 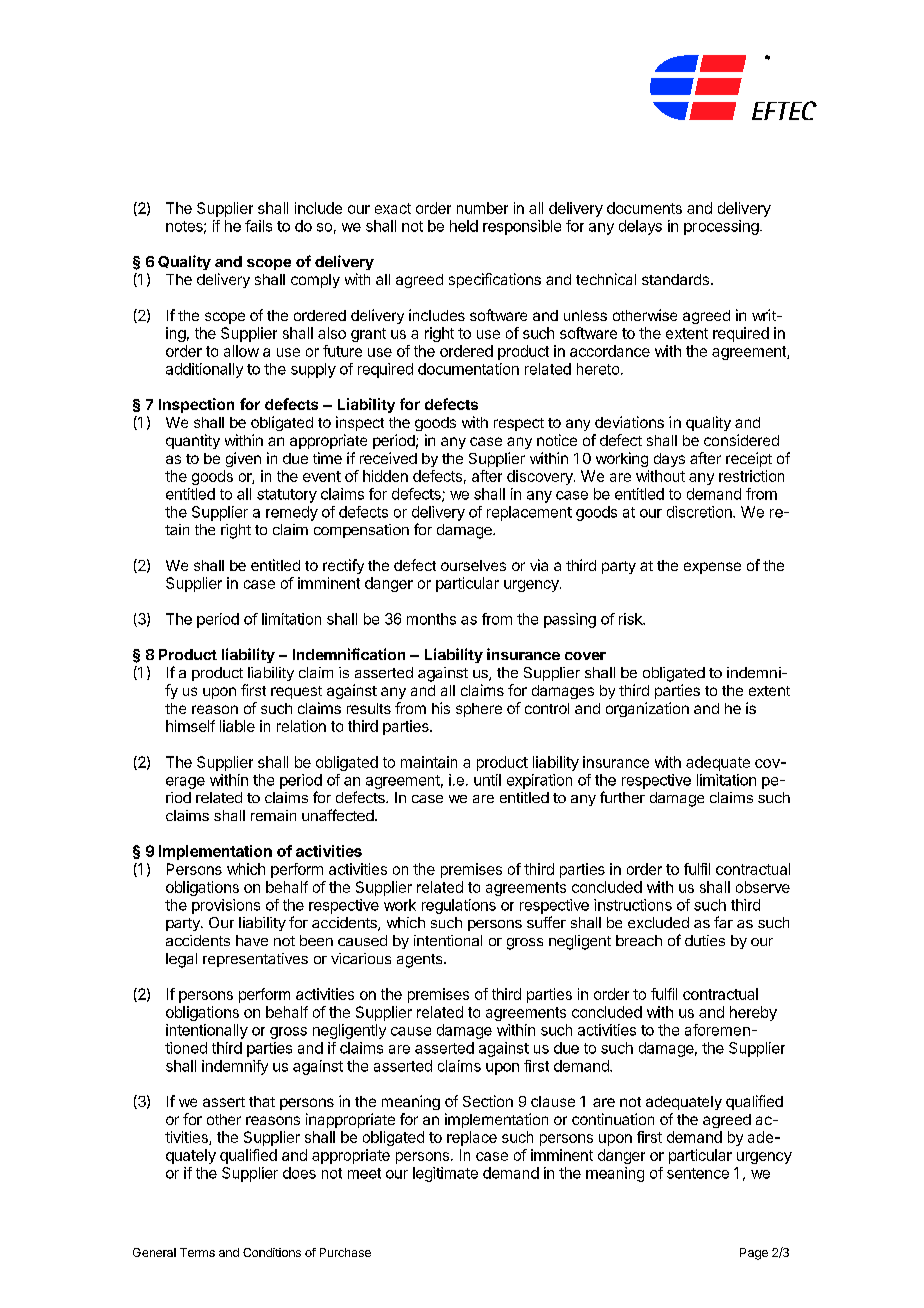 I want to click on processing, so click(x=721, y=227).
